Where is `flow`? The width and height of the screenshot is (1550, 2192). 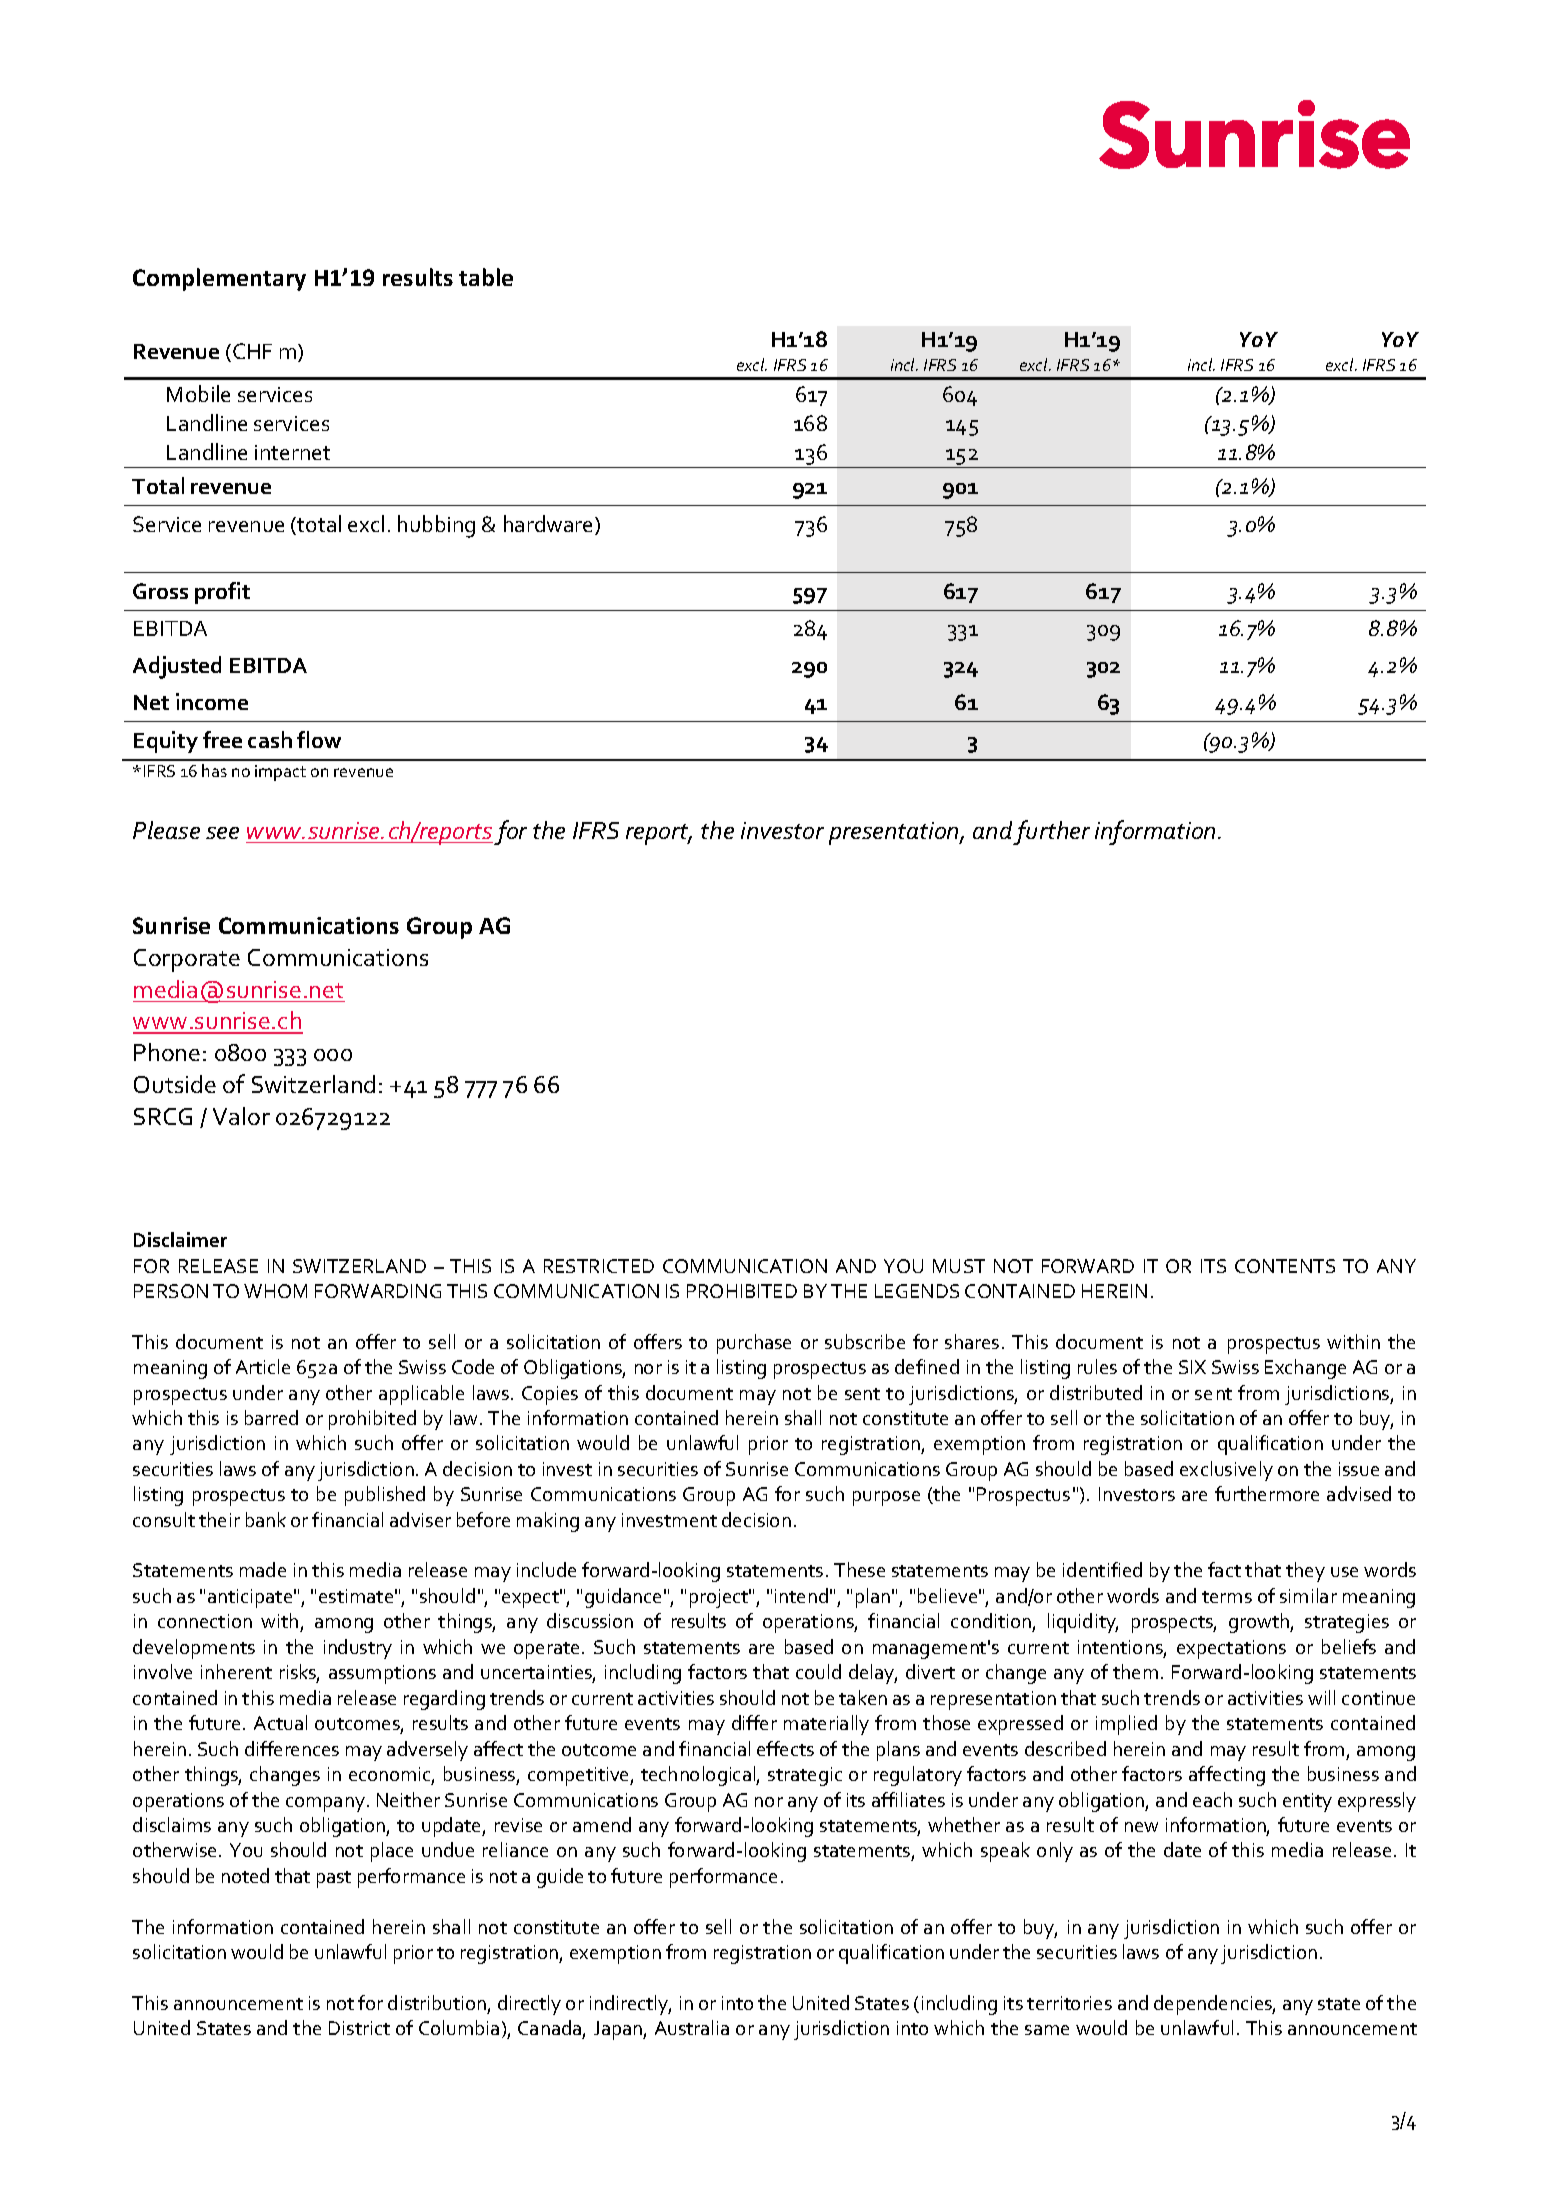 flow is located at coordinates (319, 739).
